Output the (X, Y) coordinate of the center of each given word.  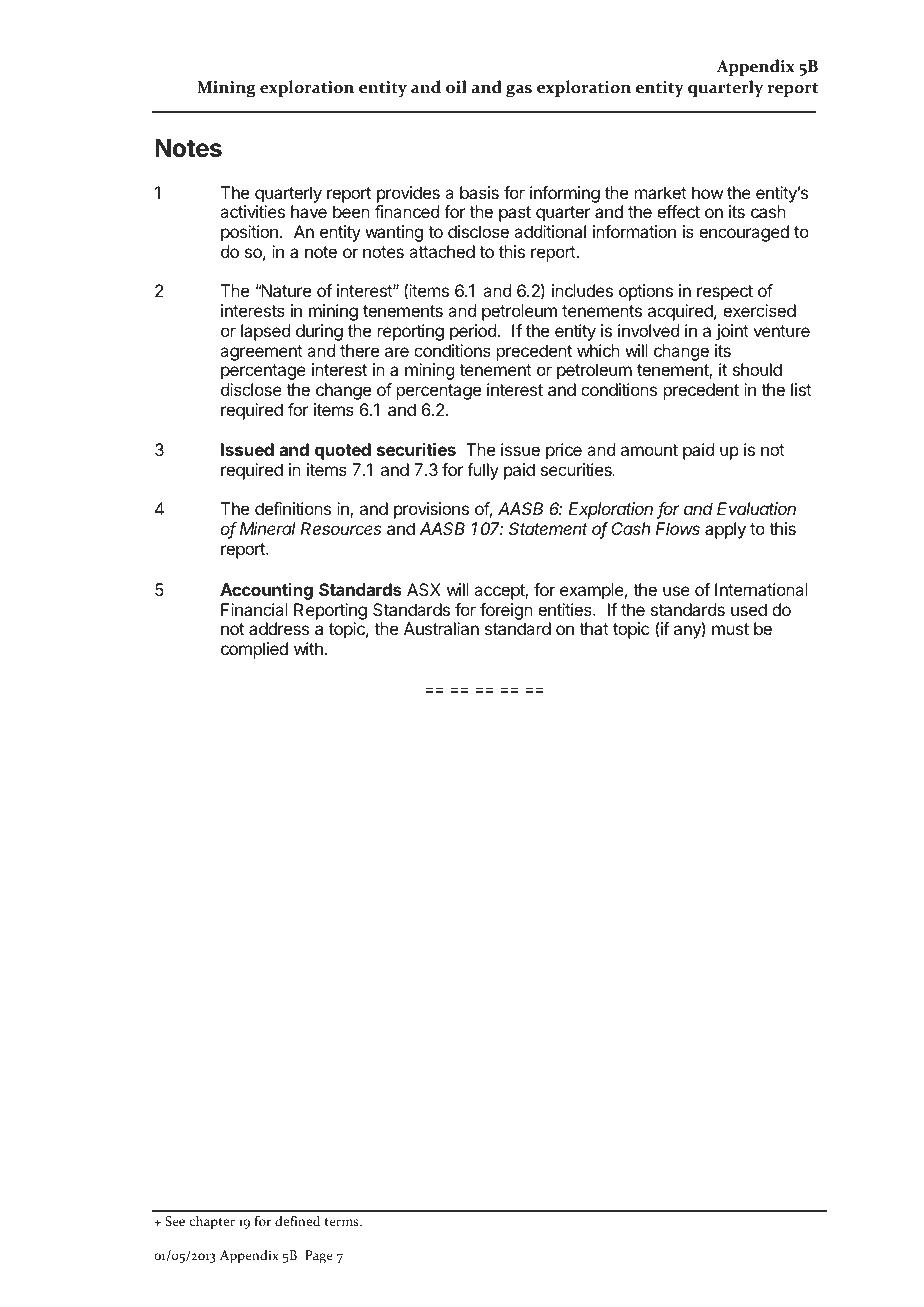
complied (254, 650)
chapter (212, 1223)
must (730, 629)
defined (297, 1220)
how (707, 192)
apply (725, 530)
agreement (261, 353)
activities (252, 211)
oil (456, 87)
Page (319, 1257)
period (473, 332)
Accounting (266, 591)
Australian (441, 628)
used (749, 609)
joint (732, 332)
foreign (506, 611)
